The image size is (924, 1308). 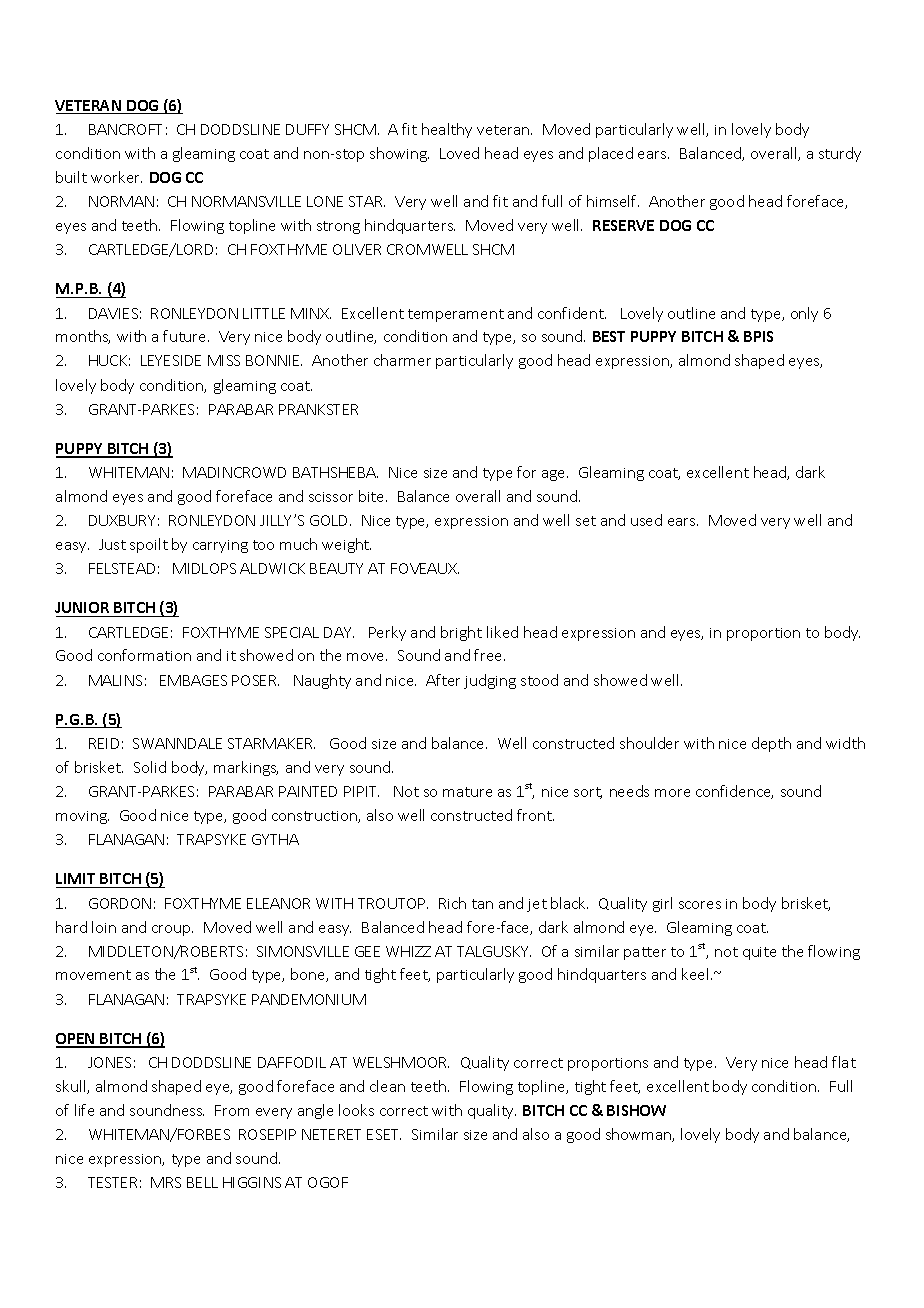 I want to click on free, so click(x=489, y=655).
